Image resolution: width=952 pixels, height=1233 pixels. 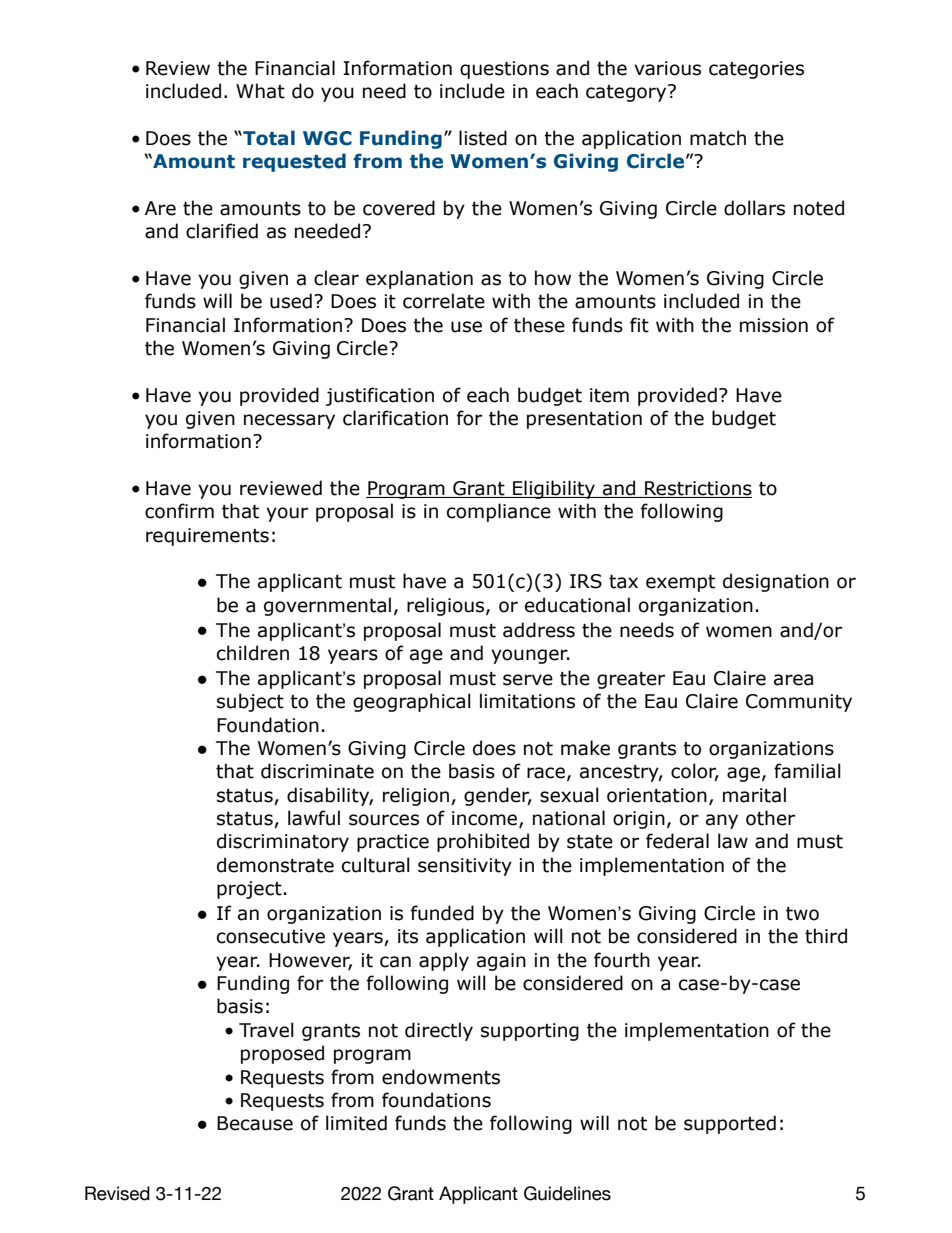 What do you see at coordinates (567, 1193) in the screenshot?
I see `Guidelines` at bounding box center [567, 1193].
